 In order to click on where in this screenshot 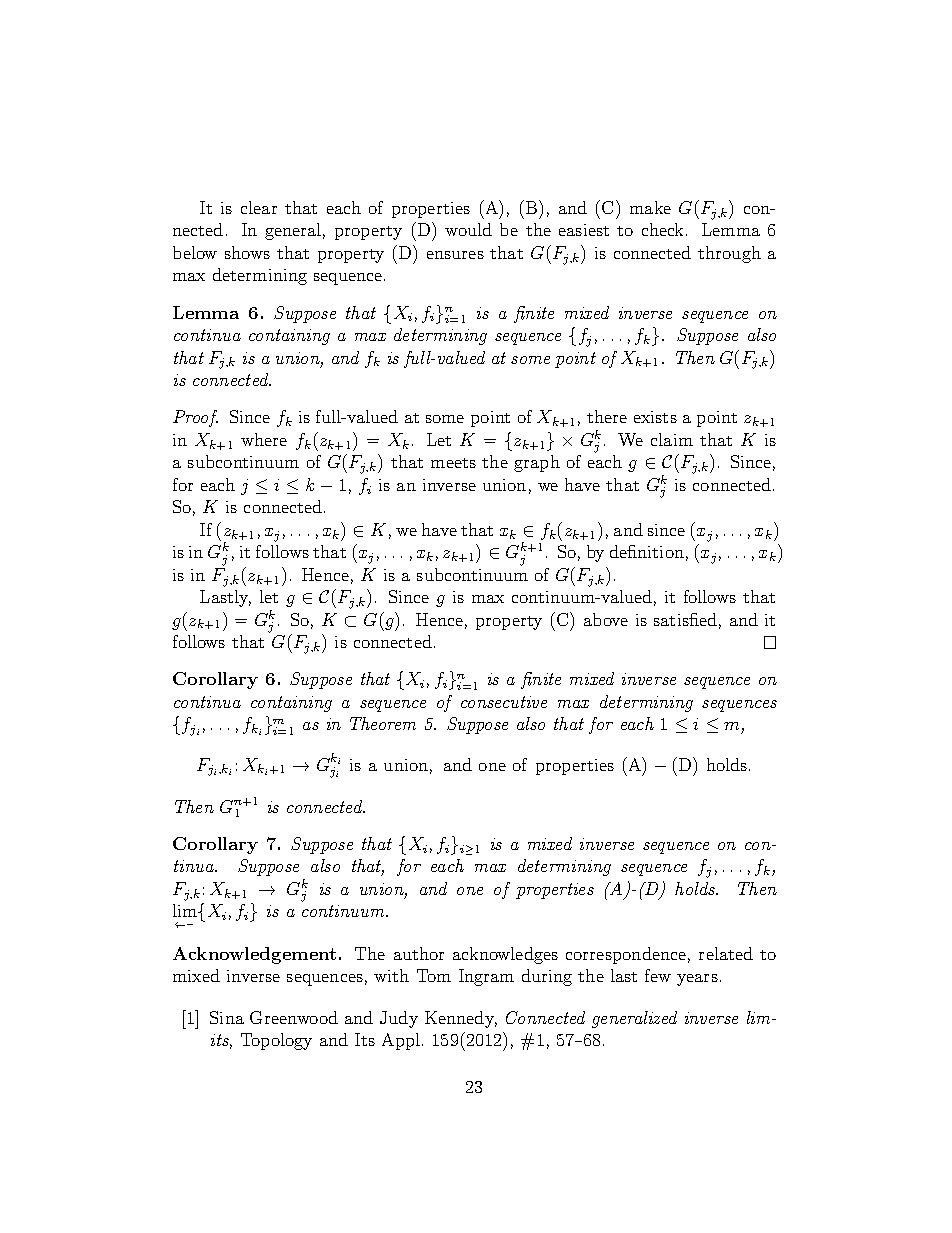, I will do `click(264, 439)`.
